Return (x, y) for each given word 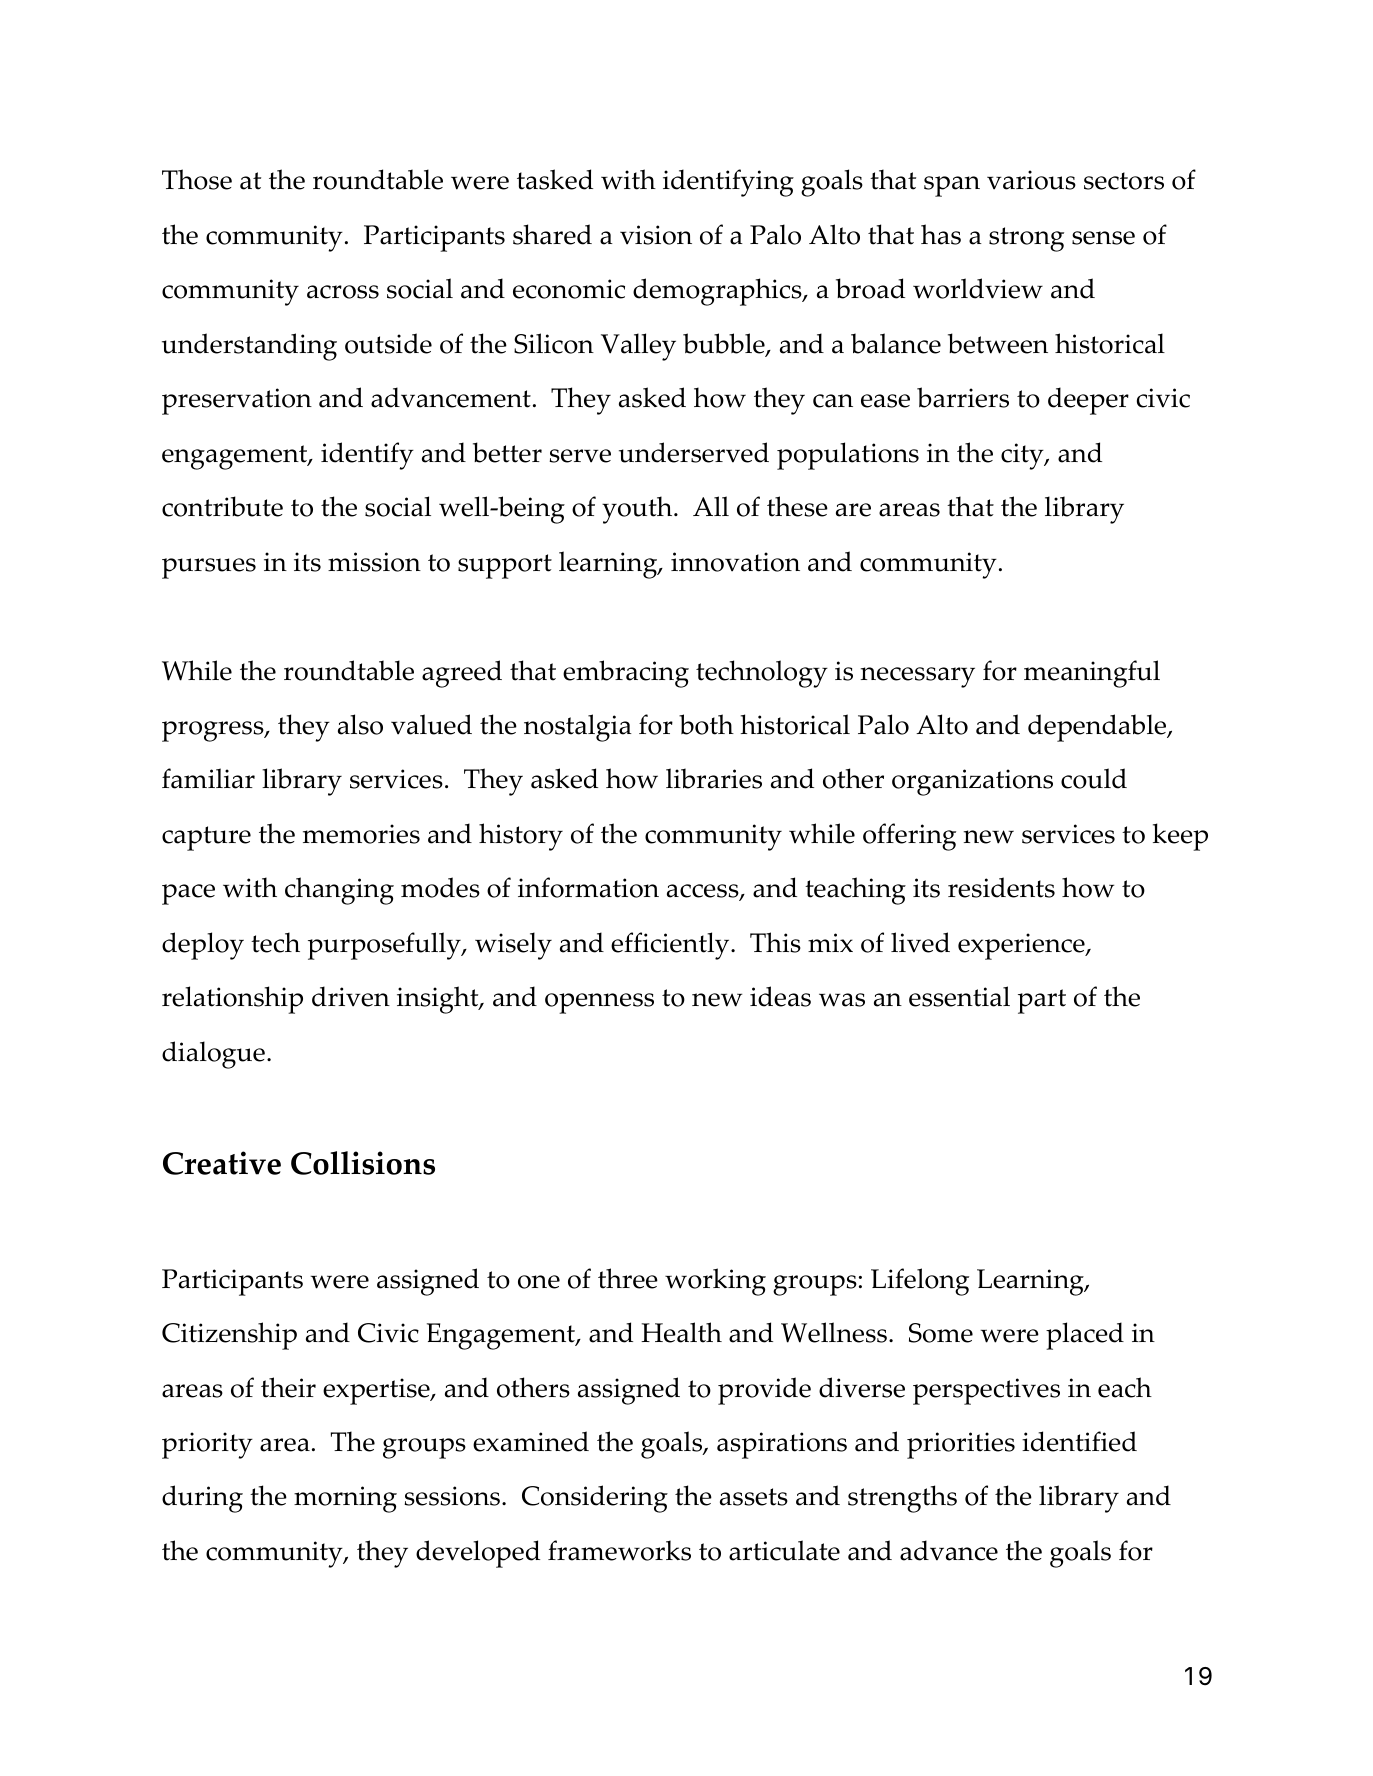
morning (345, 1499)
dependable (1098, 728)
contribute (222, 506)
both (706, 724)
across (343, 292)
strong (1026, 239)
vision (656, 235)
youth (638, 510)
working (715, 1282)
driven (351, 996)
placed (1085, 1336)
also (360, 724)
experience (1022, 946)
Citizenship (229, 1336)
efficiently (671, 946)
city (1023, 456)
